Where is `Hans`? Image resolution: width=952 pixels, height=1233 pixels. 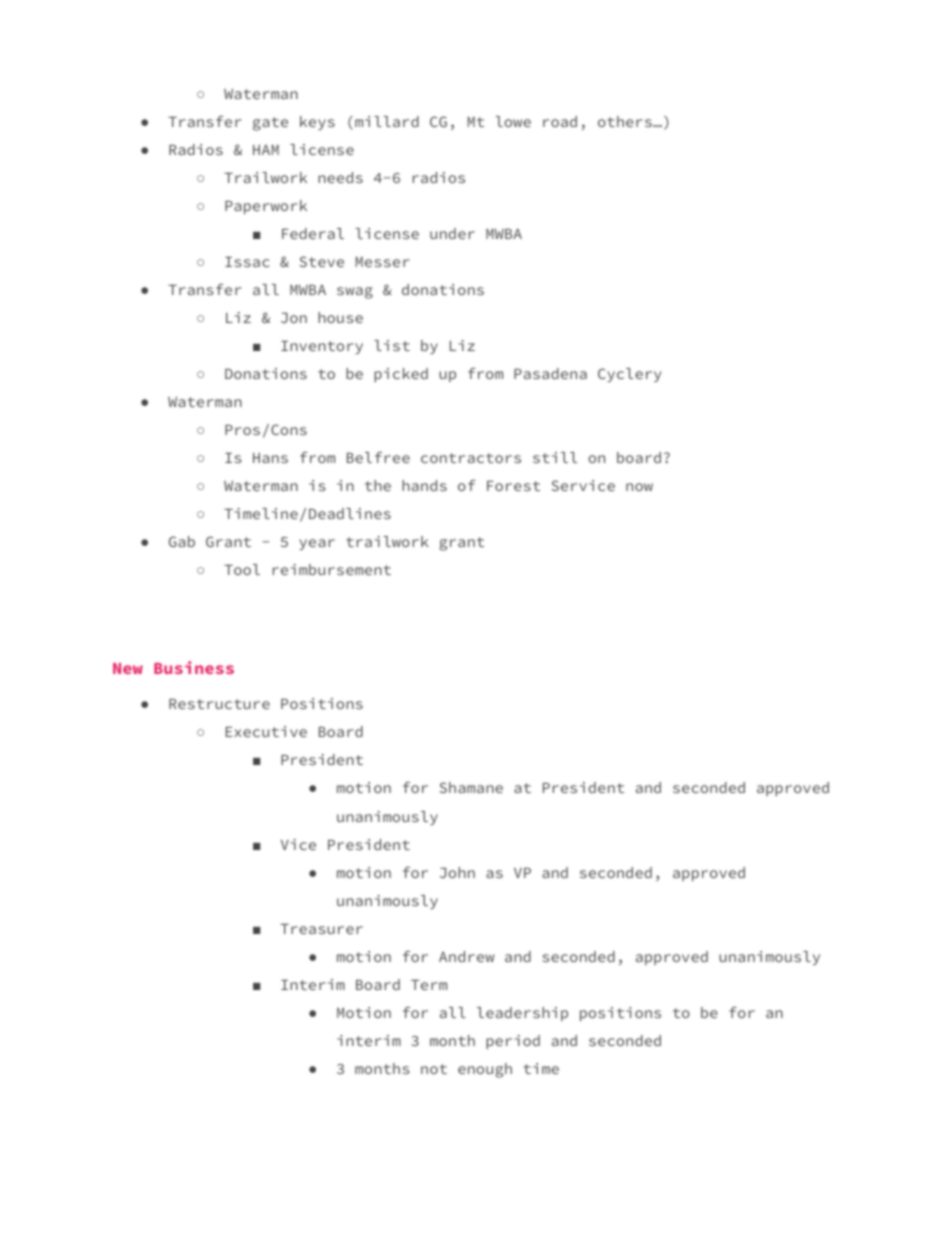 Hans is located at coordinates (270, 458).
